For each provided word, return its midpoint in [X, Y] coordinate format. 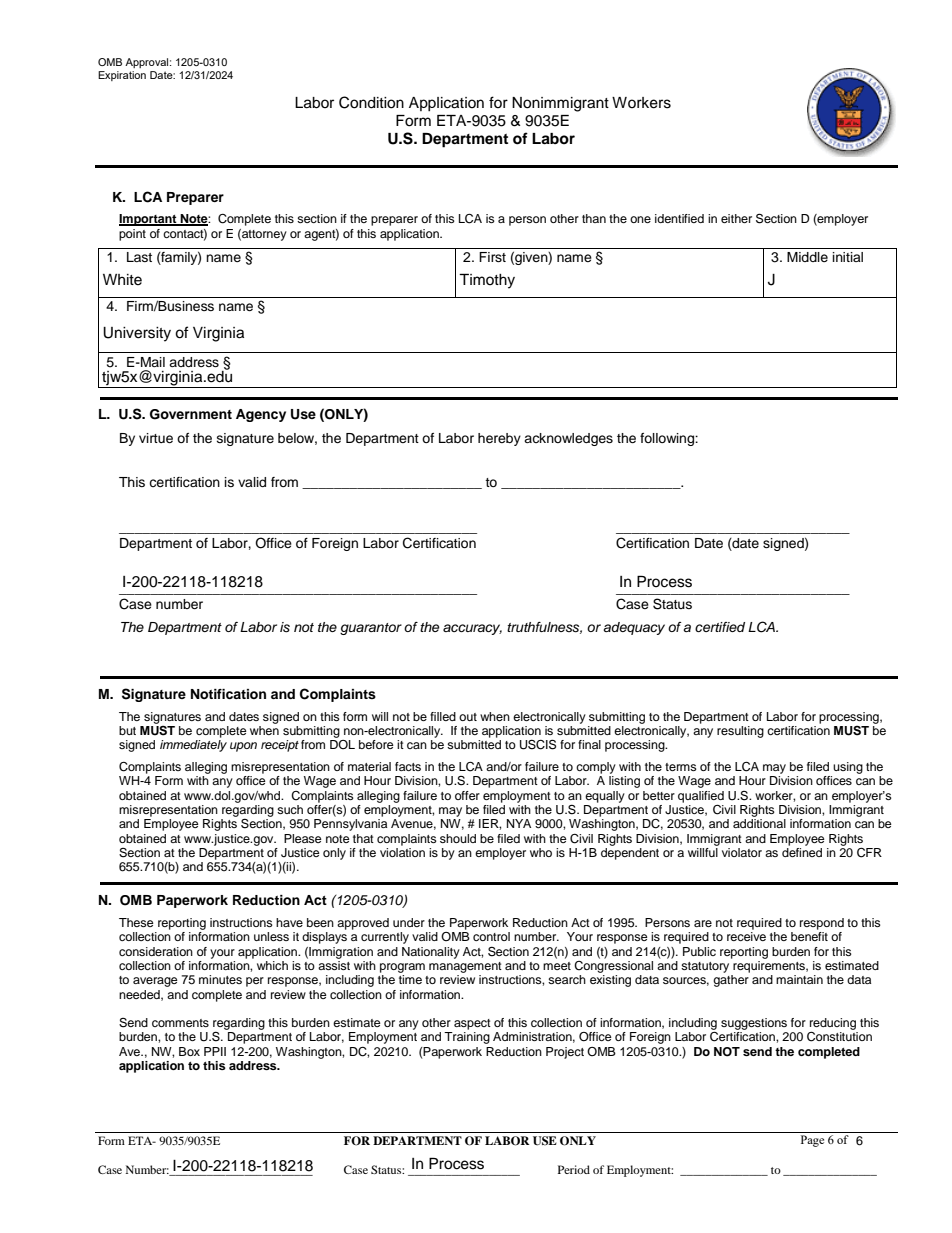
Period [574, 1169]
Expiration [122, 76]
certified [720, 627]
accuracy [472, 629]
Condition [371, 102]
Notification [228, 694]
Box [189, 1051]
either [736, 218]
